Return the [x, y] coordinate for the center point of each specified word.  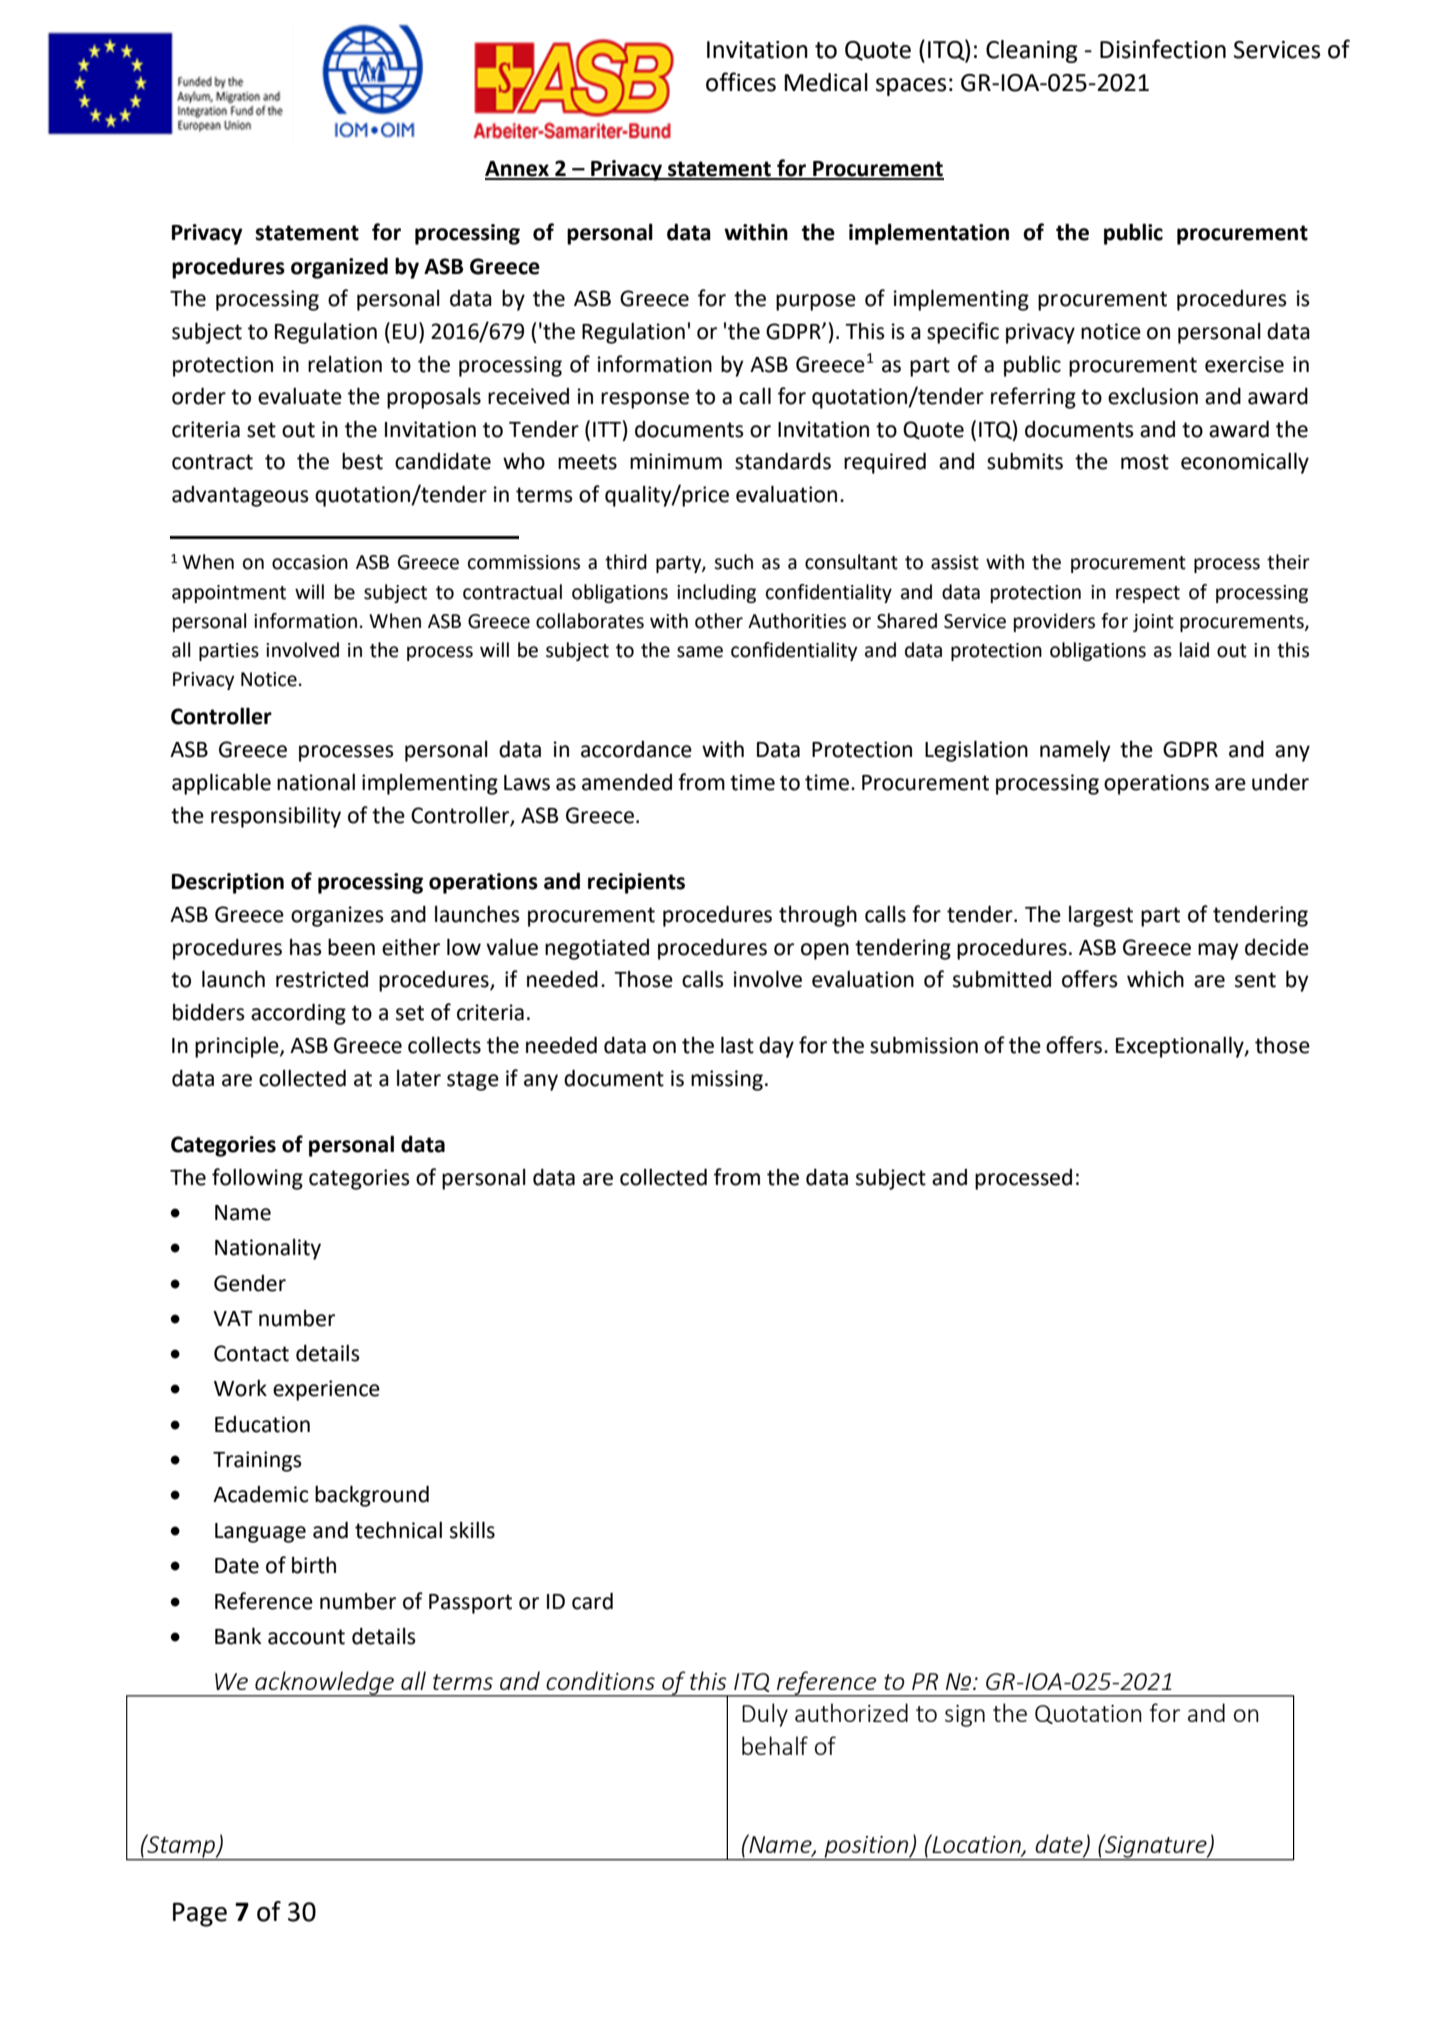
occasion [310, 562]
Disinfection [1163, 49]
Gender [250, 1283]
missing [727, 1080]
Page [200, 1914]
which [1155, 979]
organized [339, 268]
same [700, 652]
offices [741, 82]
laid [1194, 650]
